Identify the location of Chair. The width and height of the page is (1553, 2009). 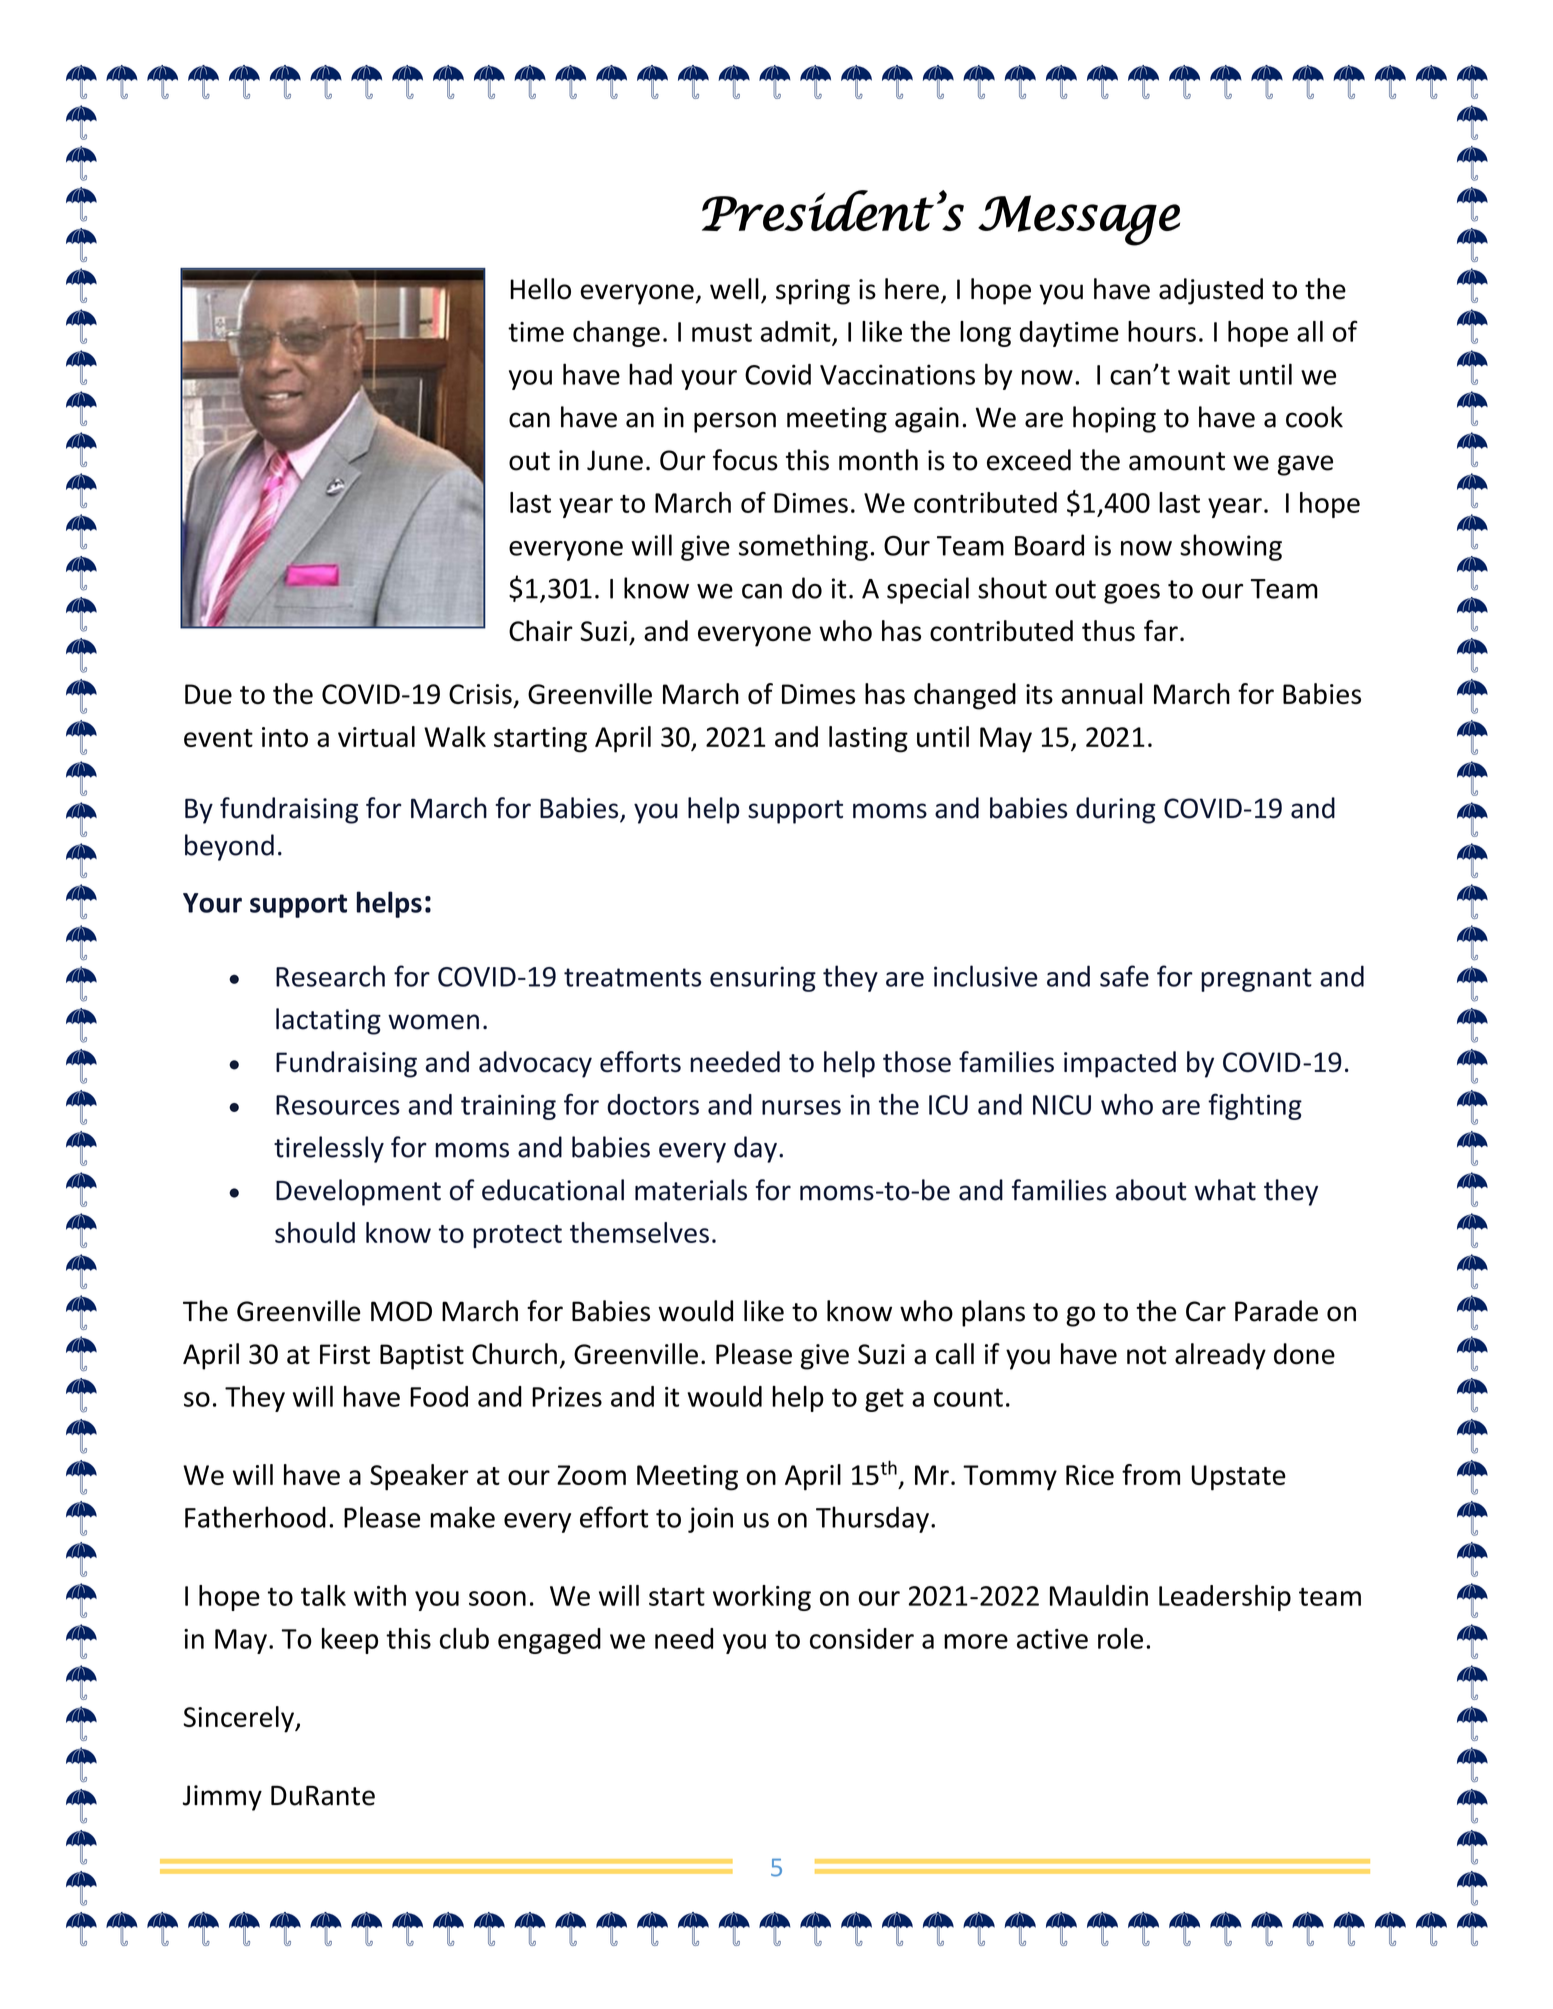
(541, 630).
